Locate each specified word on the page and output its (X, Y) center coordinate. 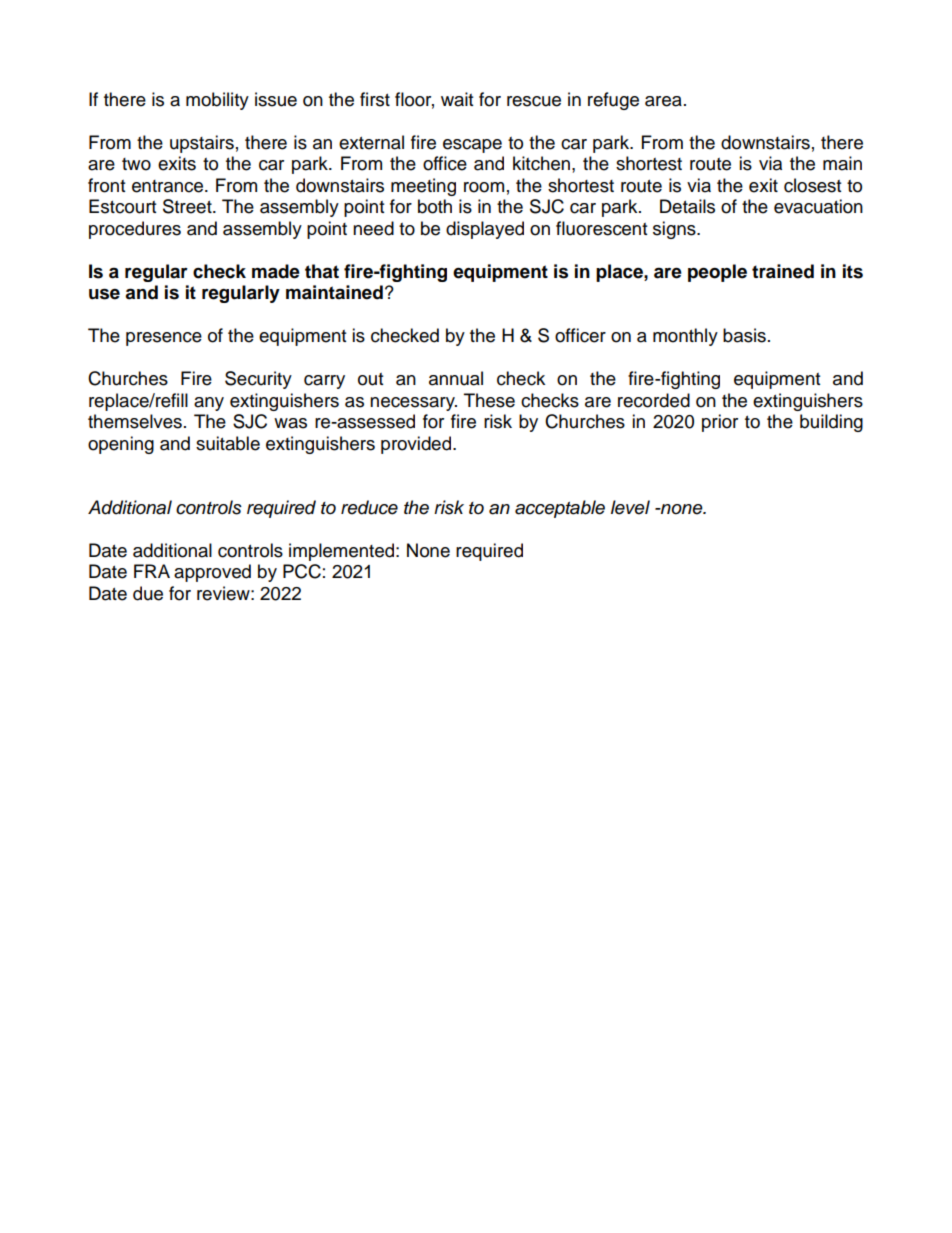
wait (457, 99)
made (276, 271)
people (717, 273)
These (489, 400)
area (663, 101)
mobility (217, 101)
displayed (485, 230)
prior (720, 423)
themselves (135, 421)
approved (212, 573)
